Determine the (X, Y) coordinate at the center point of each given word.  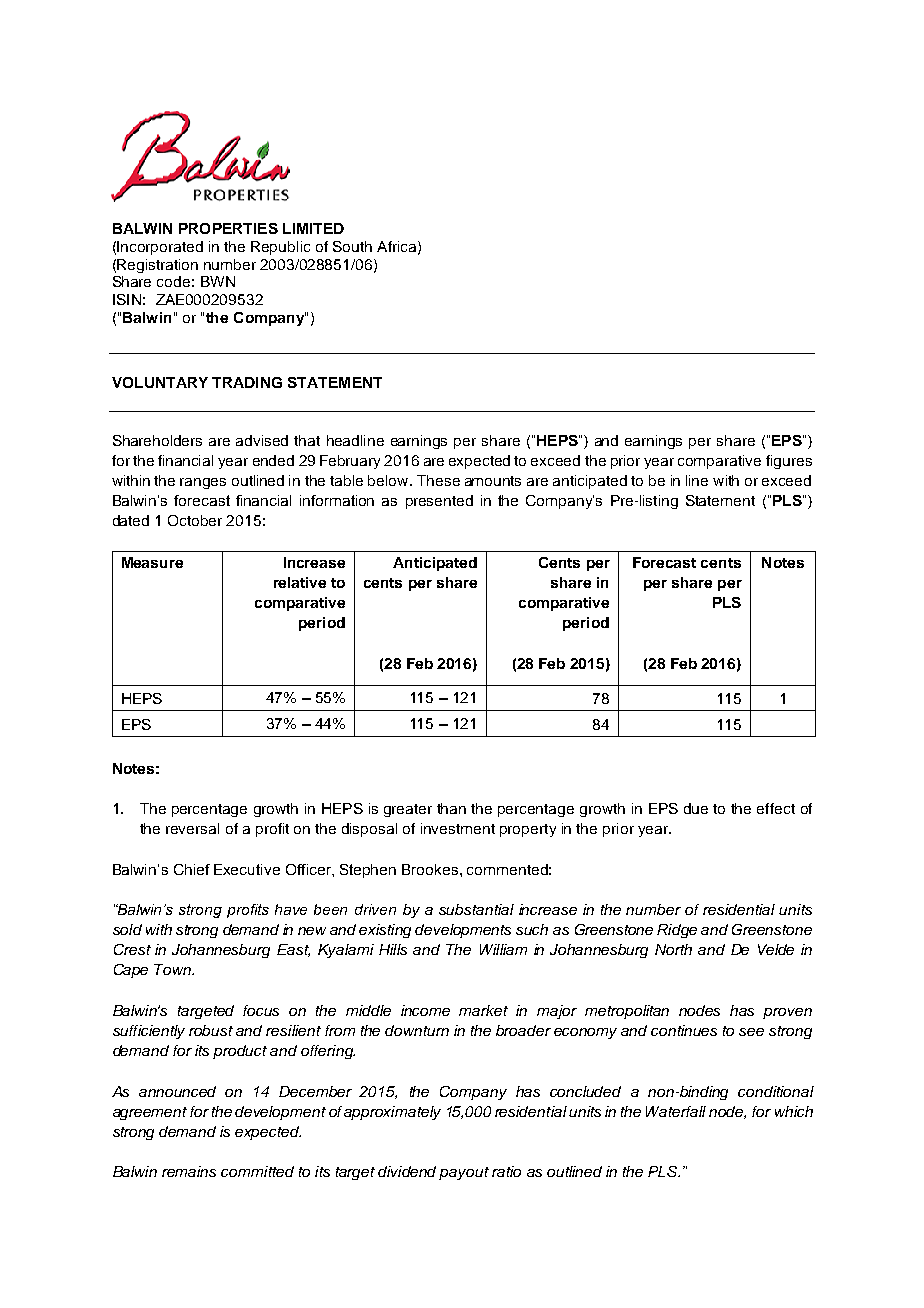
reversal (192, 828)
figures (789, 462)
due (696, 808)
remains (189, 1171)
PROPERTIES (228, 228)
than (451, 808)
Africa (398, 247)
